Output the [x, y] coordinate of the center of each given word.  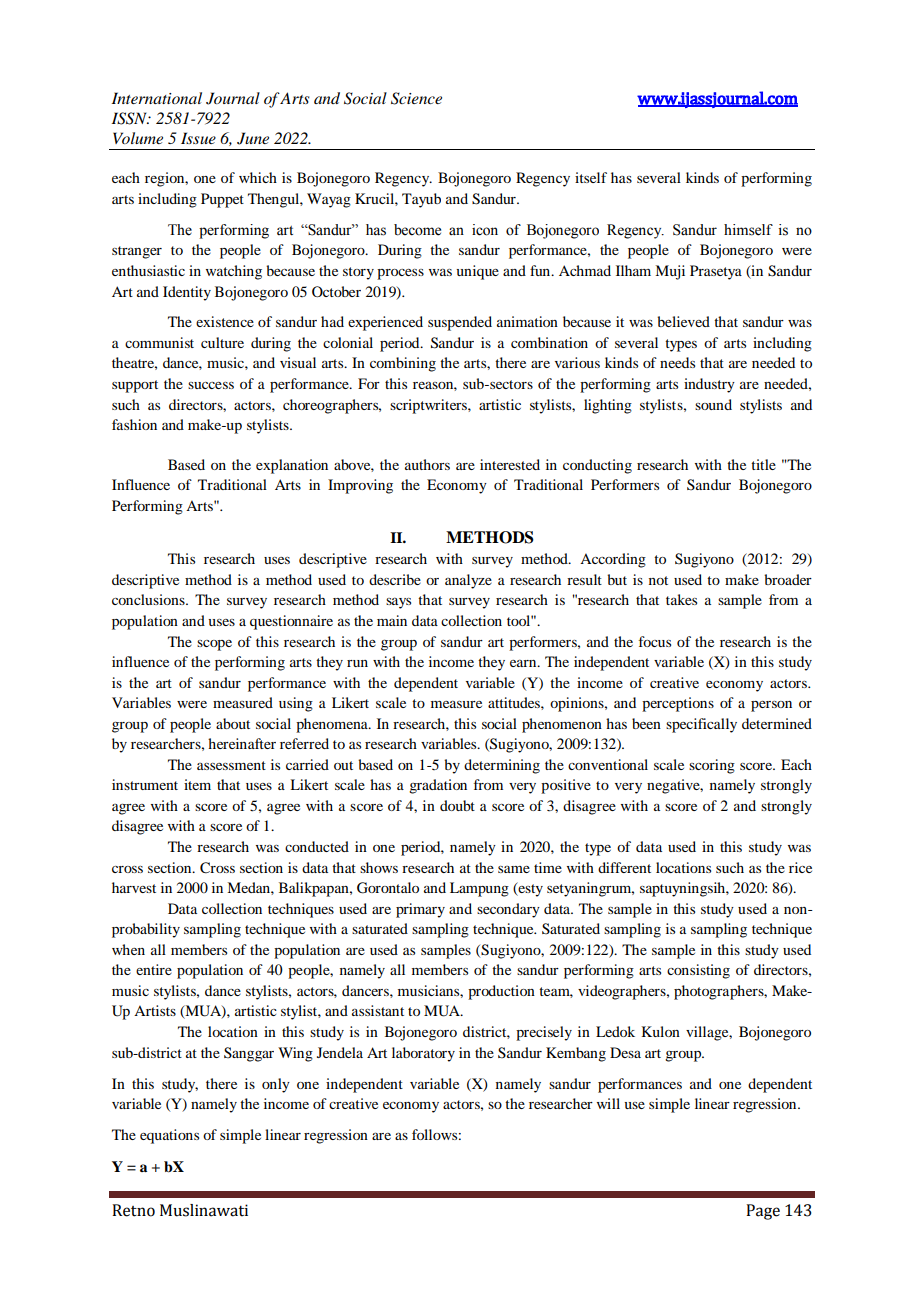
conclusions [149, 599]
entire [154, 969]
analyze [468, 581]
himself [748, 230]
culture [222, 342]
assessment [231, 765]
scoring [712, 766]
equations [169, 1136]
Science [416, 98]
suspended [460, 323]
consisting [698, 971]
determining [502, 766]
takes [681, 599]
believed [683, 321]
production [501, 992]
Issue [198, 138]
